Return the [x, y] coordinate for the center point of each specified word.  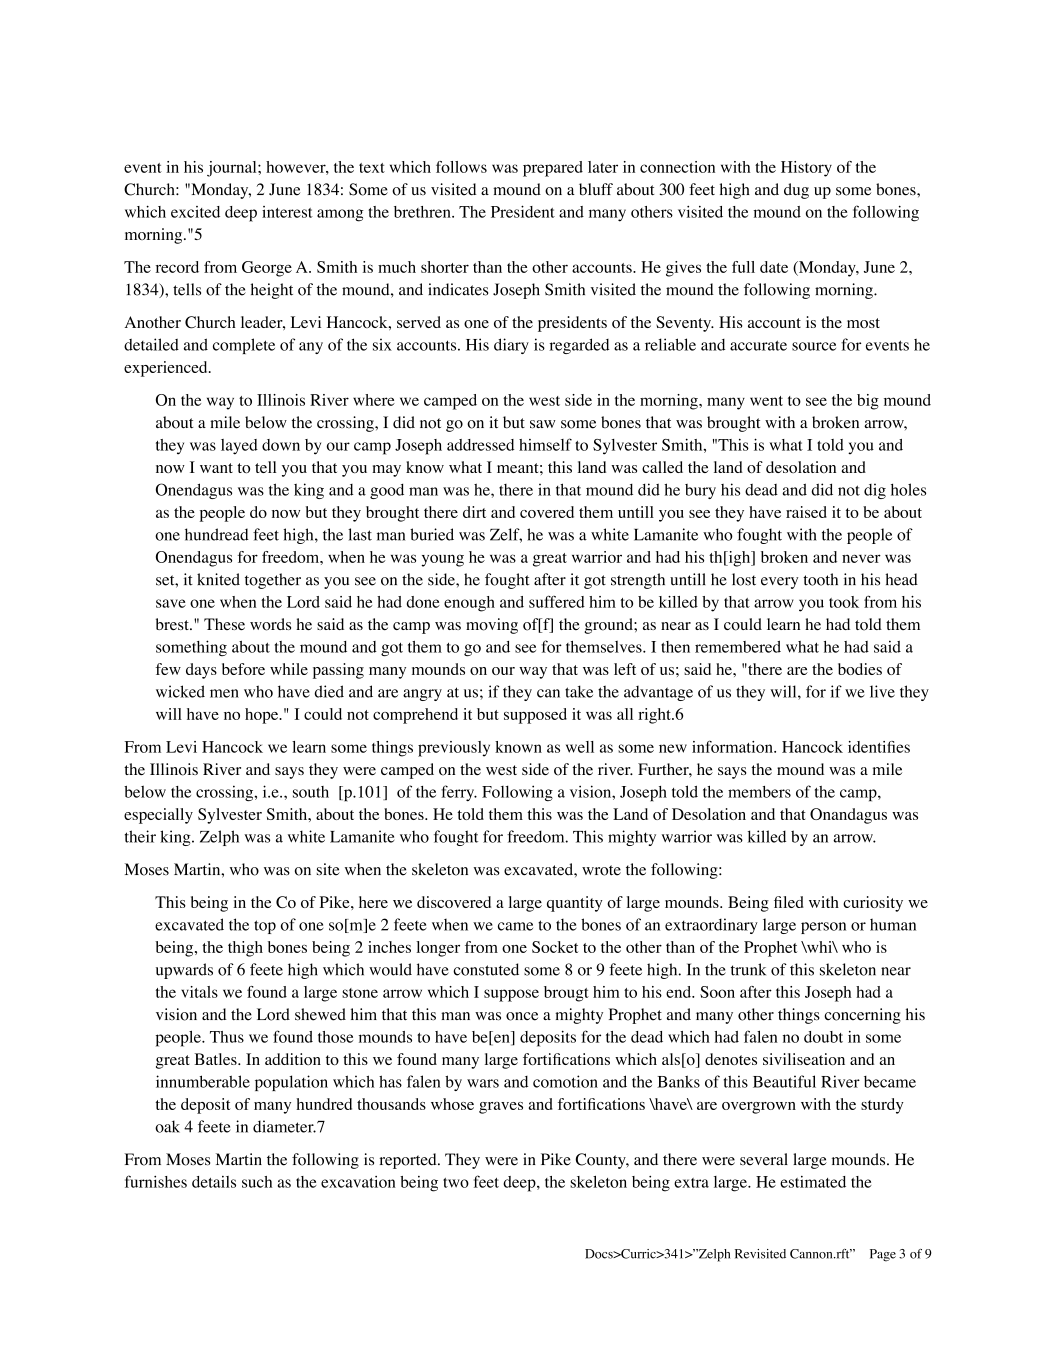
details [214, 1182]
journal [233, 169]
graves [501, 1108]
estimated [813, 1182]
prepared [553, 169]
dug [796, 191]
